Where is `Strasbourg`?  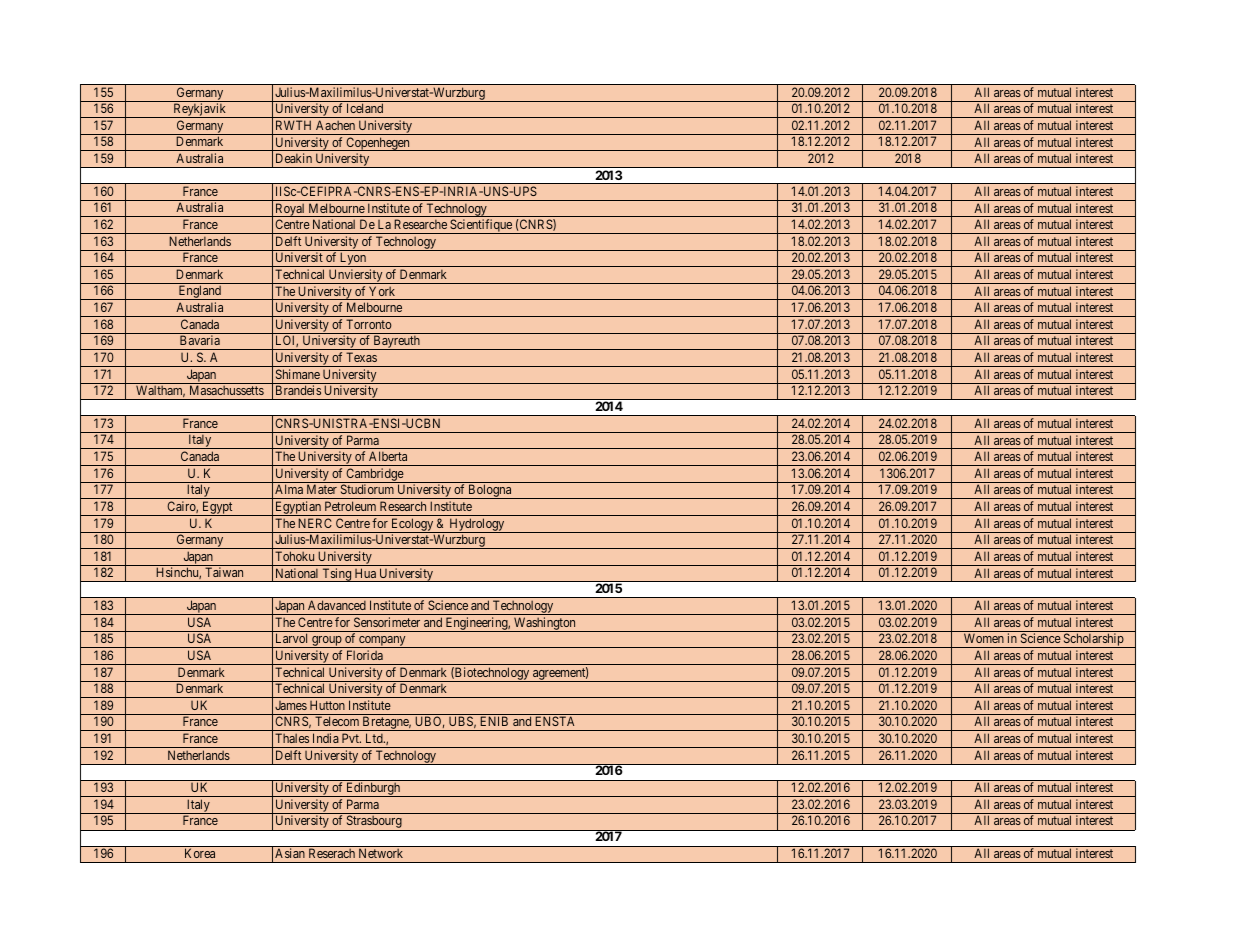
Strasbourg is located at coordinates (374, 823).
